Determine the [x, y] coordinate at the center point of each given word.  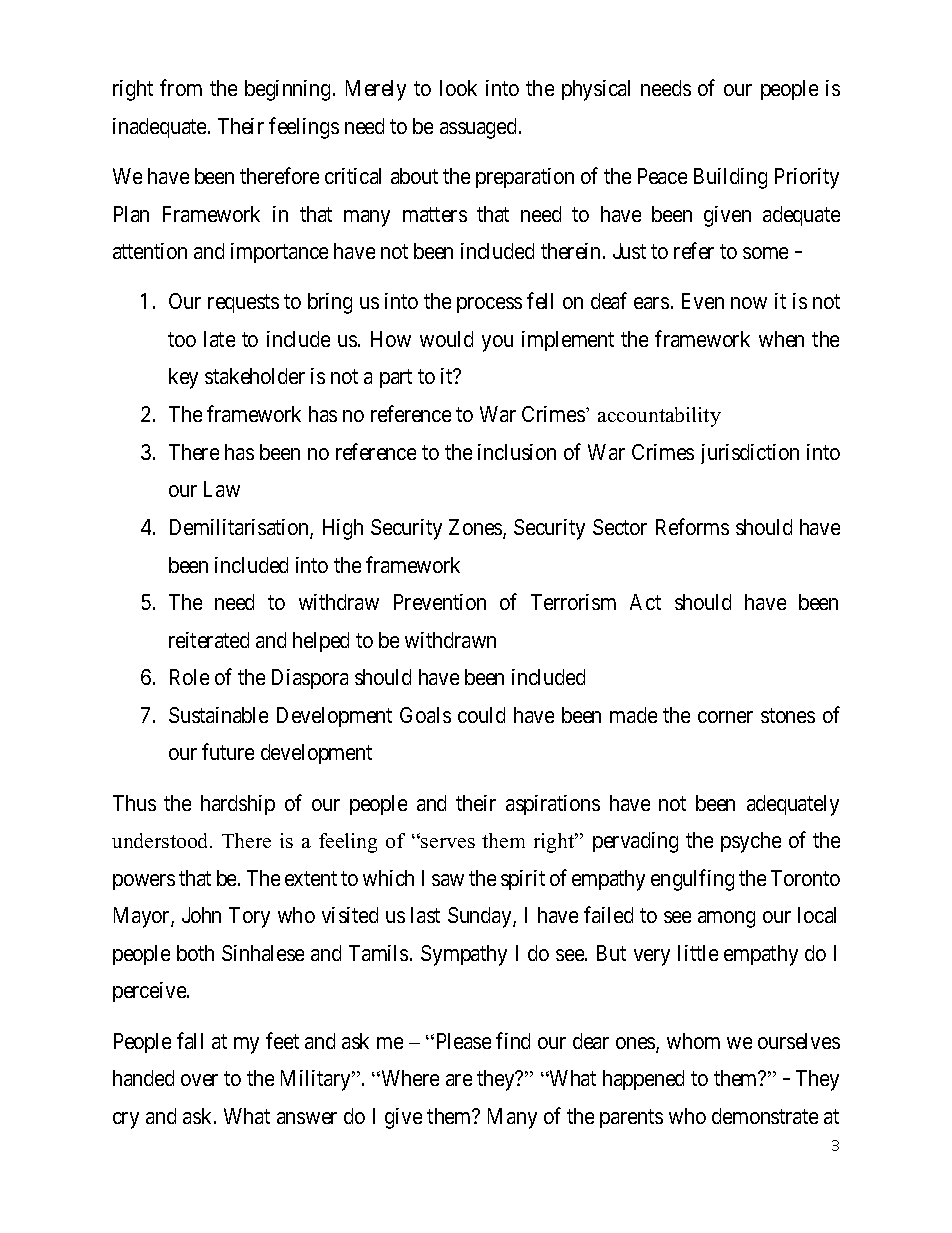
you [497, 343]
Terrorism [573, 602]
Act [645, 602]
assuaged [480, 128]
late [219, 339]
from [181, 88]
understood [161, 840]
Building [730, 178]
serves [447, 842]
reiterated [209, 640]
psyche [751, 842]
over [199, 1080]
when [781, 339]
